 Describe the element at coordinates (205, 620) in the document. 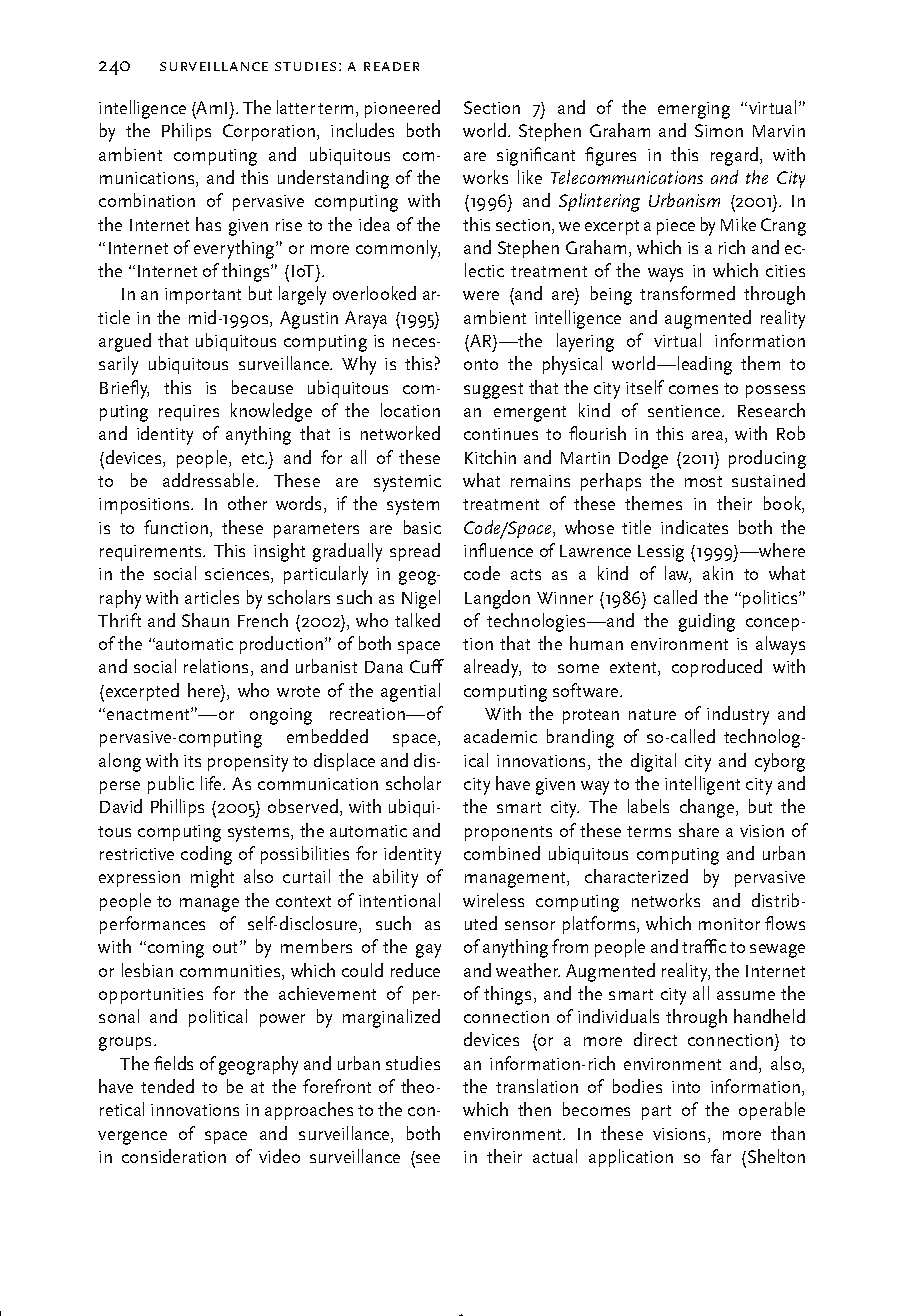

I see `Shaun` at that location.
